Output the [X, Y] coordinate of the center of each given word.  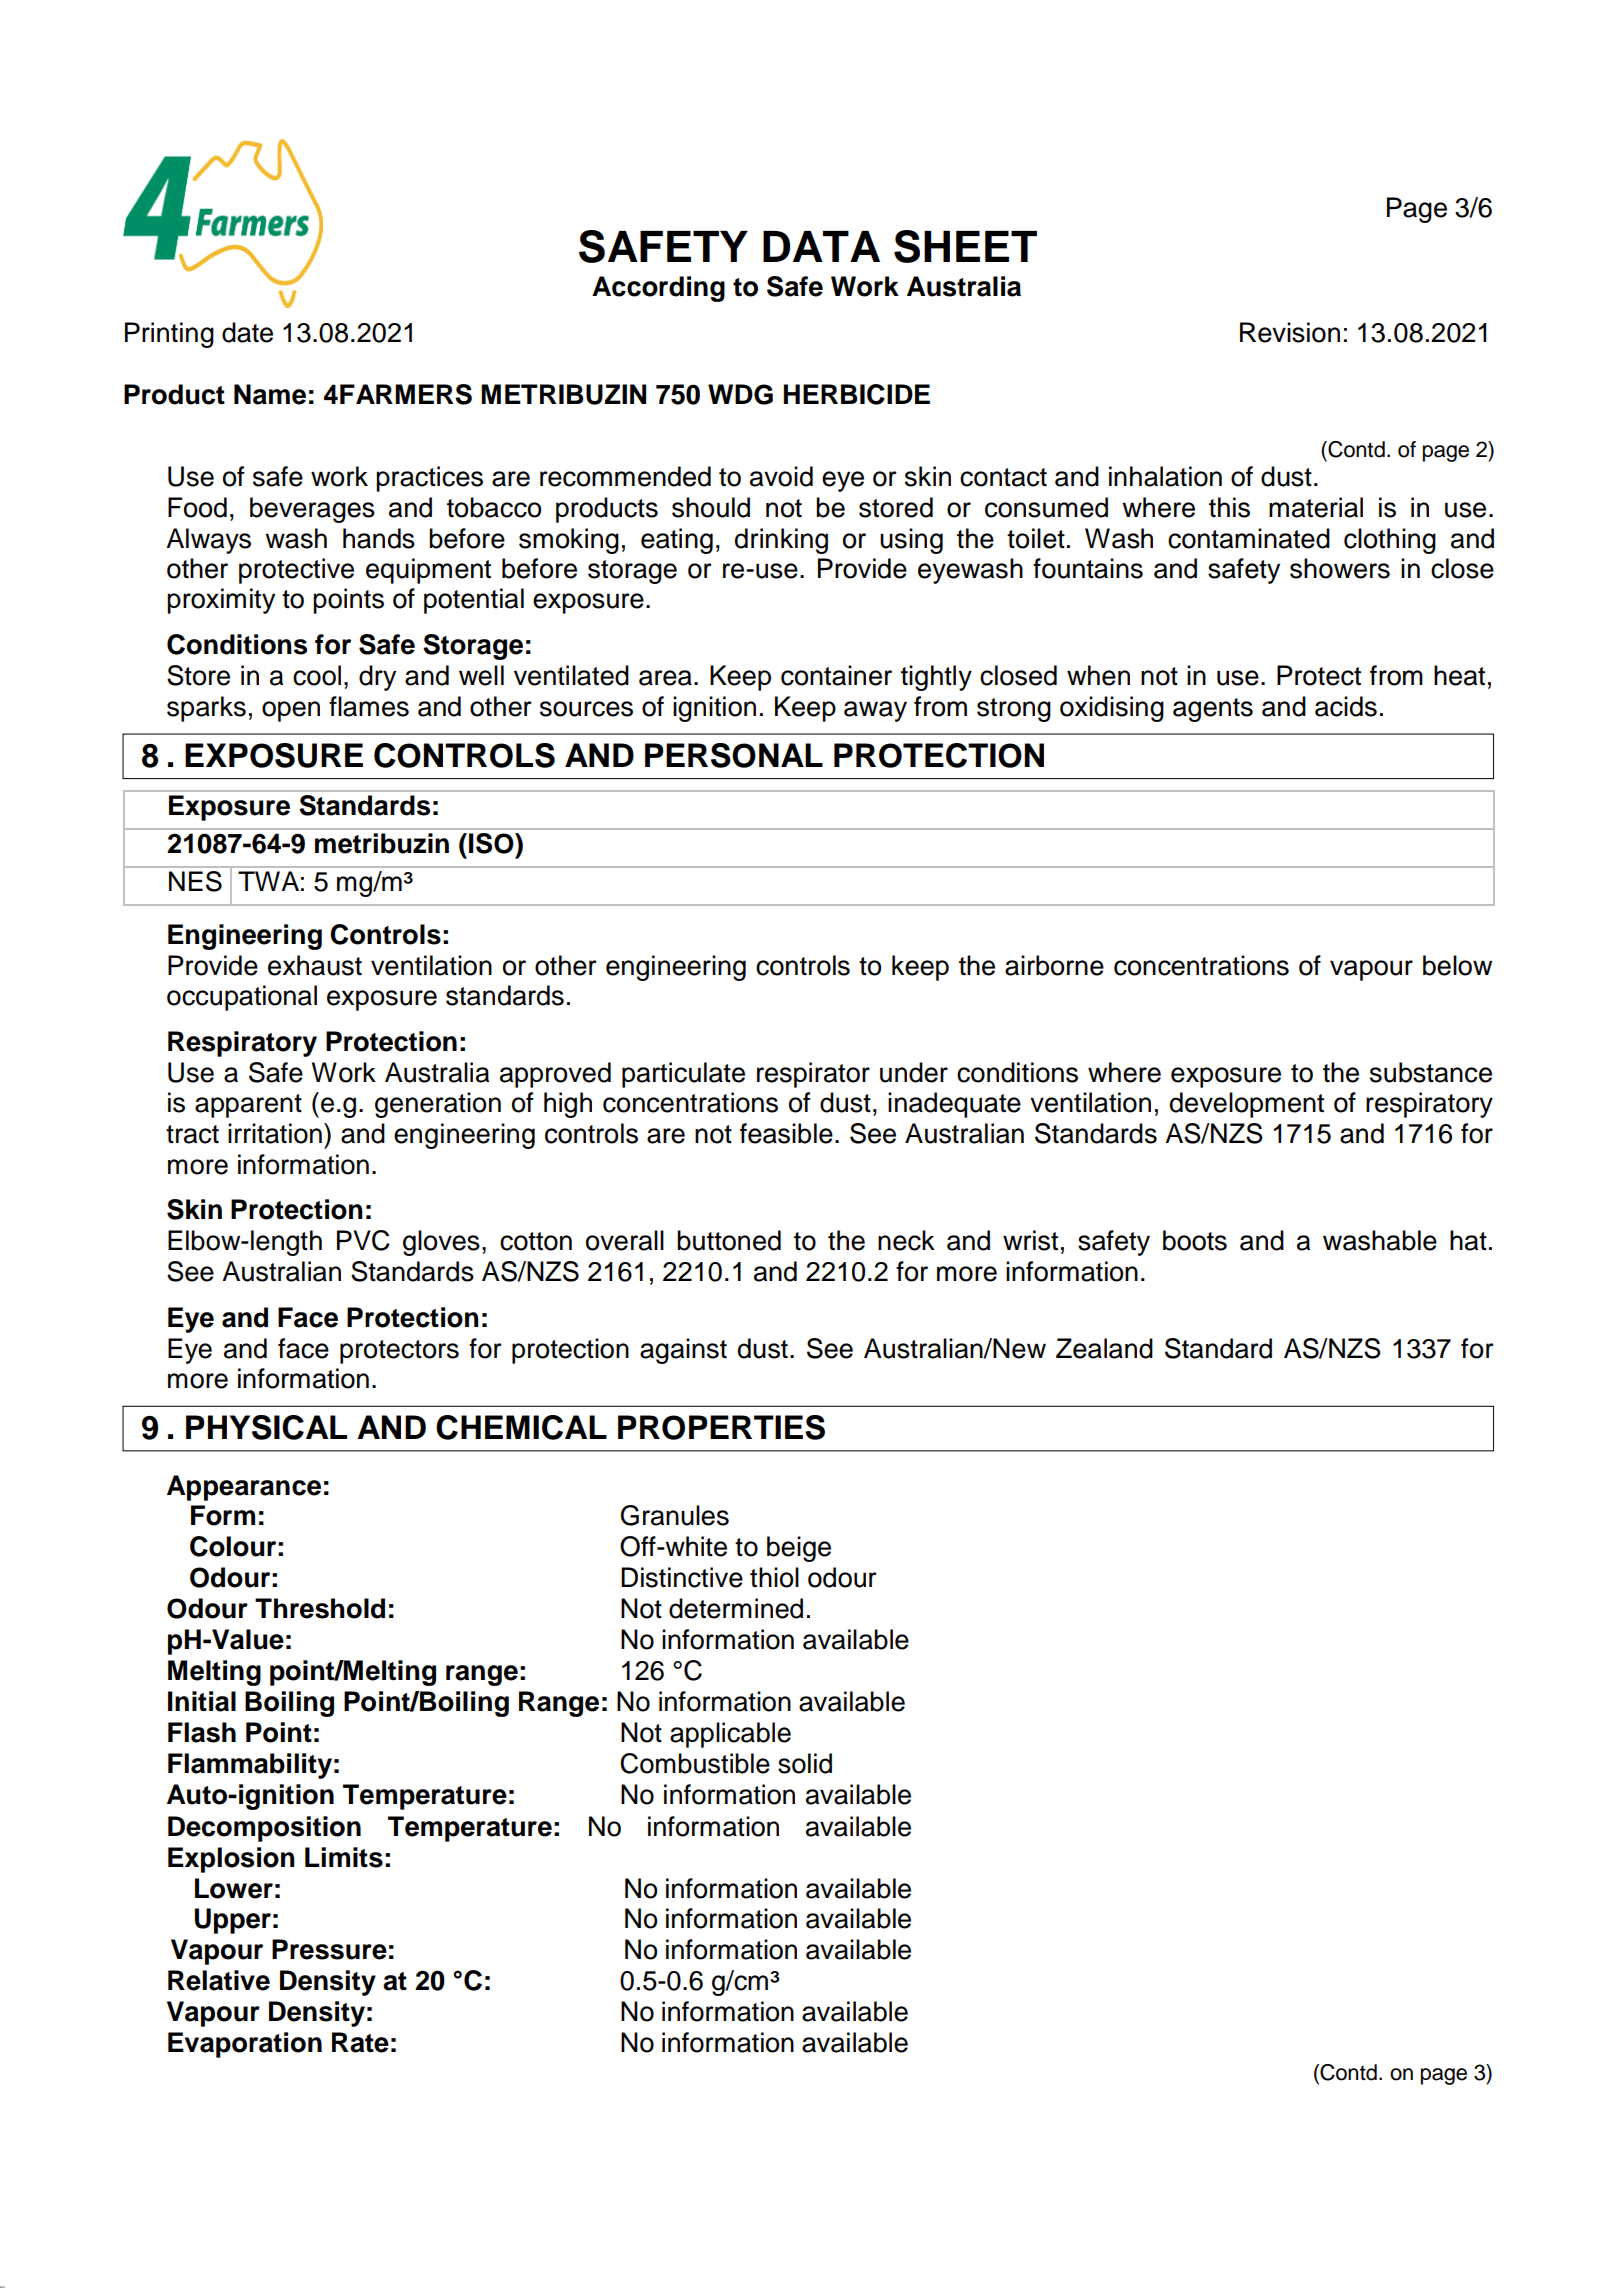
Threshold [320, 1608]
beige [799, 1549]
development [1247, 1105]
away [875, 711]
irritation [275, 1133]
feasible [786, 1133]
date [247, 332]
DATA [821, 246]
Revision [1290, 332]
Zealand [1104, 1348]
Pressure [329, 1949]
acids [1346, 706]
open [291, 711]
